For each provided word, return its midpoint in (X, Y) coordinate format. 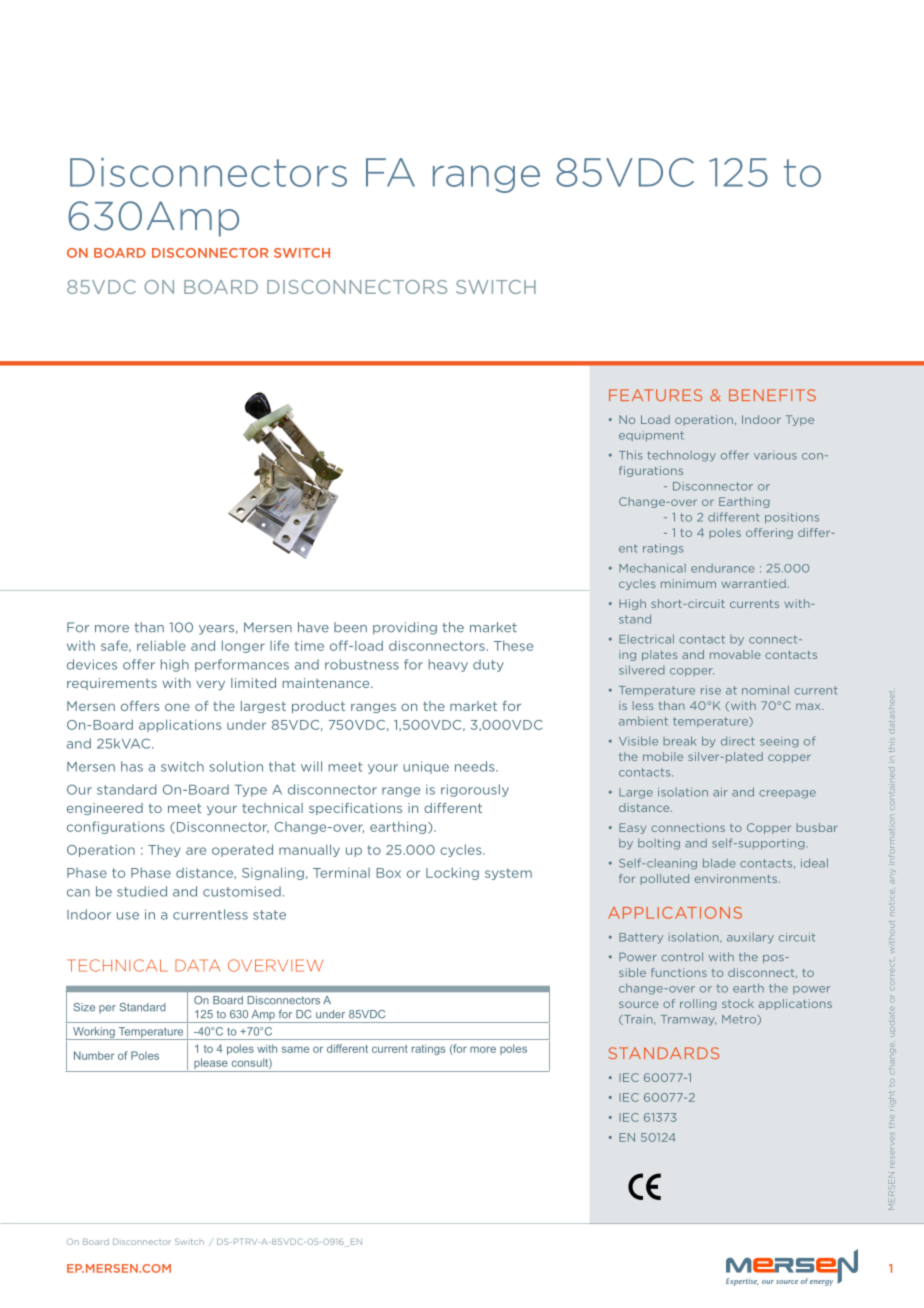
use (128, 916)
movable (735, 654)
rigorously (475, 790)
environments (736, 878)
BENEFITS (772, 395)
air (720, 792)
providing (405, 628)
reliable (161, 645)
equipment (651, 436)
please (211, 1065)
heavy (448, 665)
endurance (722, 568)
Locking (452, 873)
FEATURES (655, 395)
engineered (105, 809)
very (210, 685)
